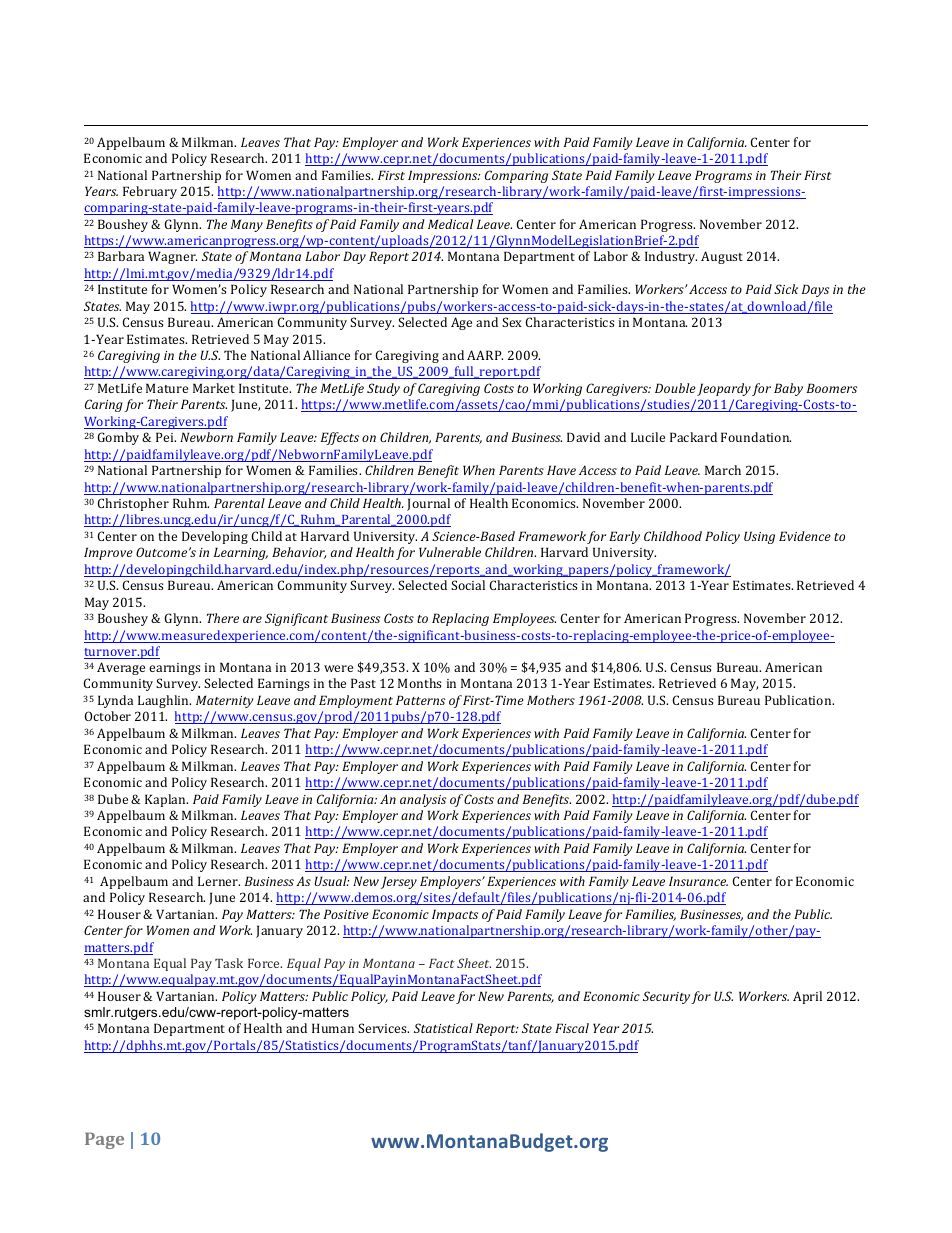  Describe the element at coordinates (166, 800) in the screenshot. I see `Kaplan` at that location.
